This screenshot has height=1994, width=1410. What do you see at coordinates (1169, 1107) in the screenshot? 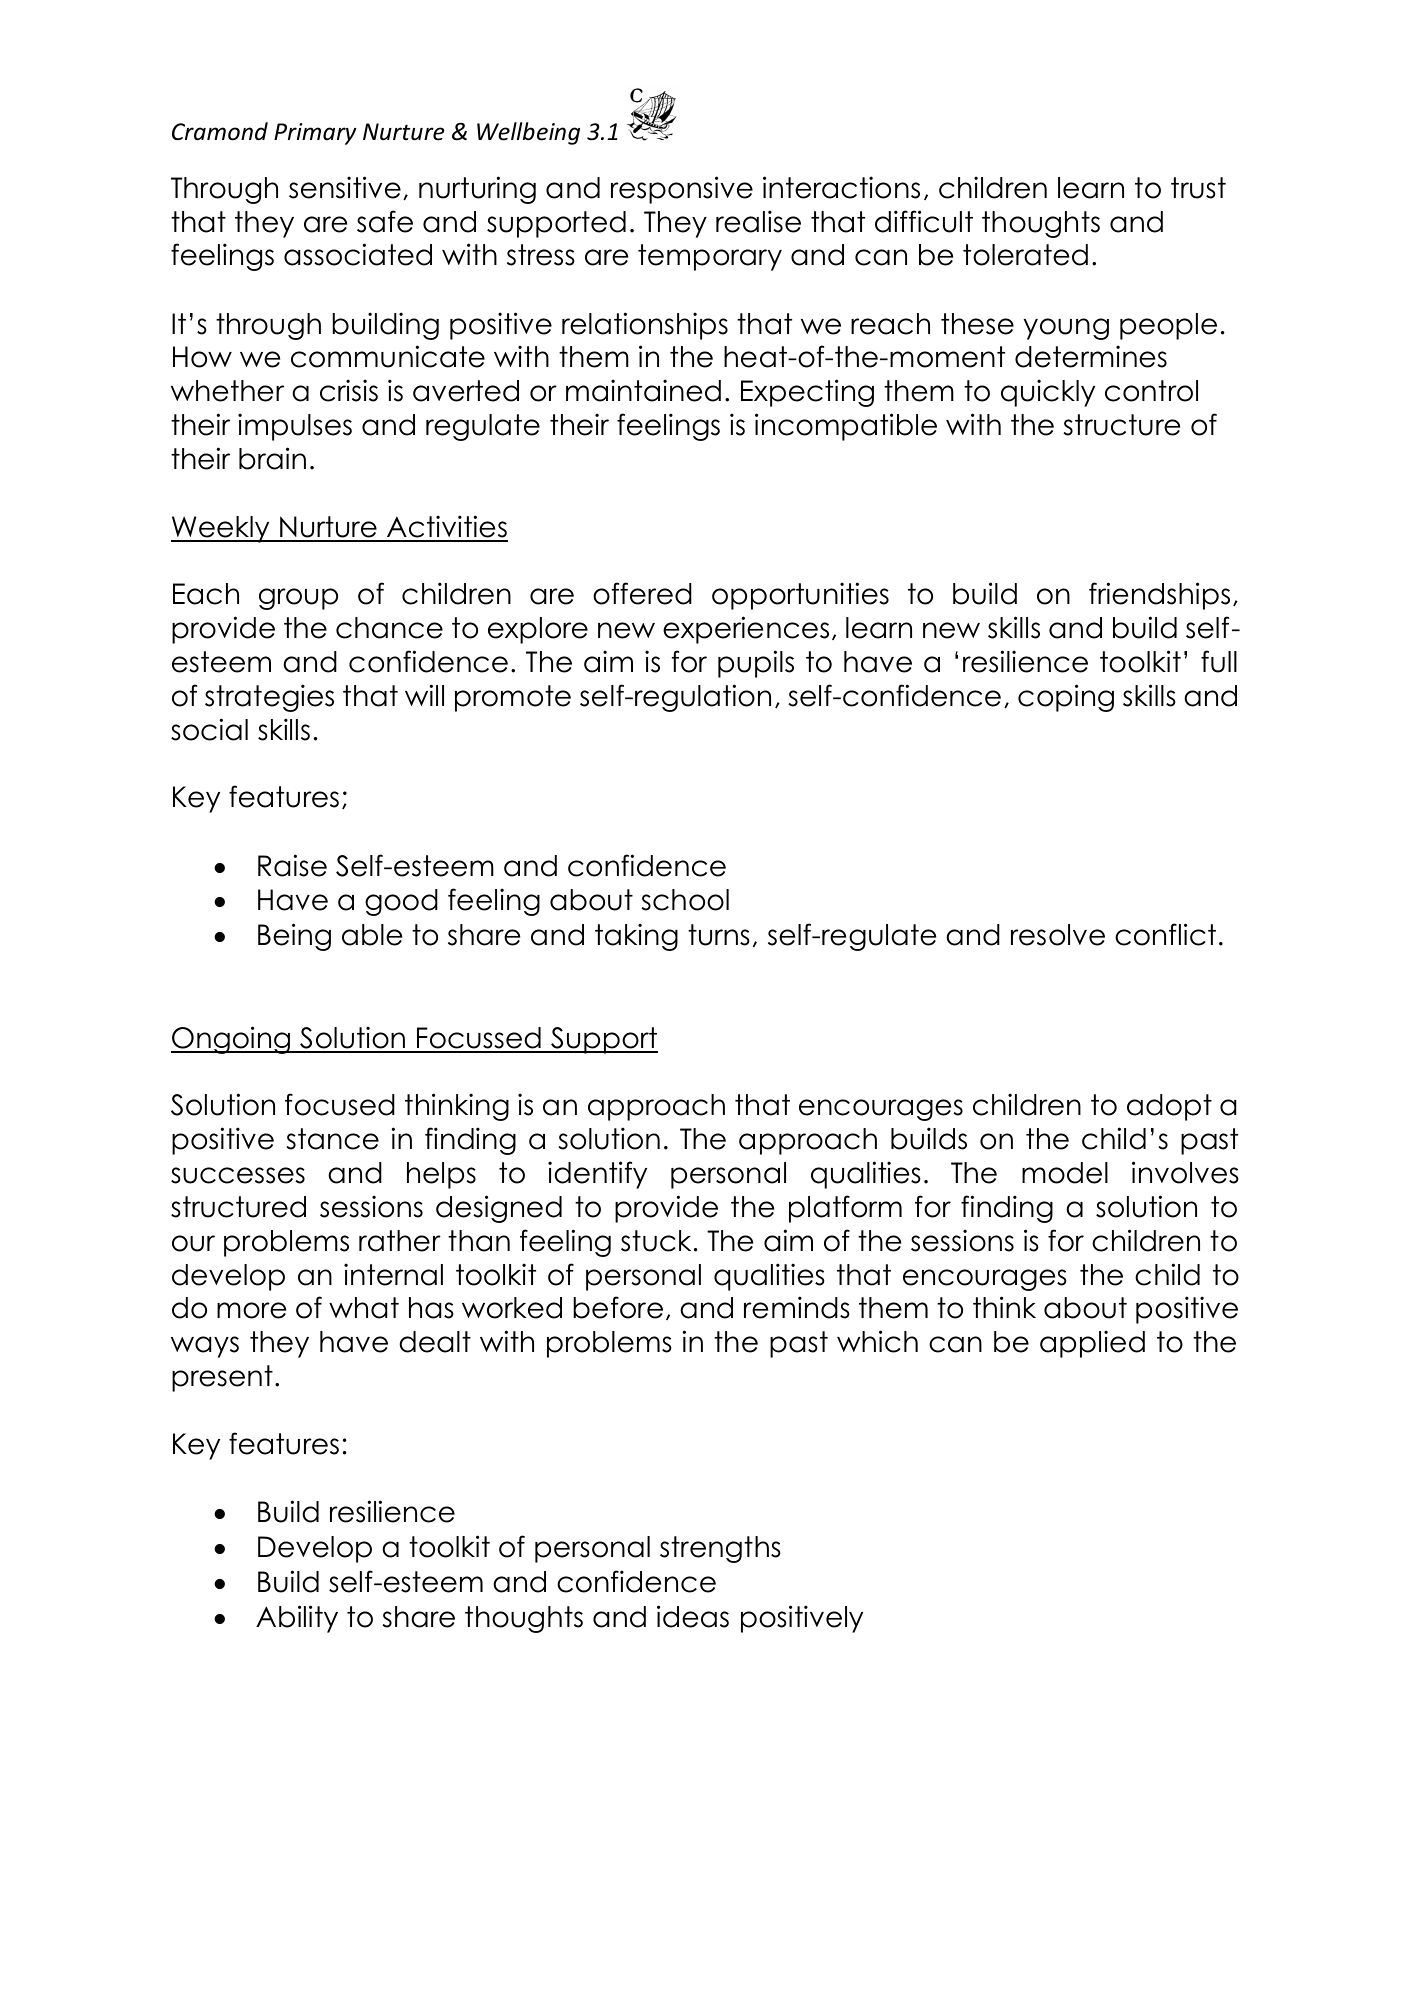
I see `adopt` at bounding box center [1169, 1107].
